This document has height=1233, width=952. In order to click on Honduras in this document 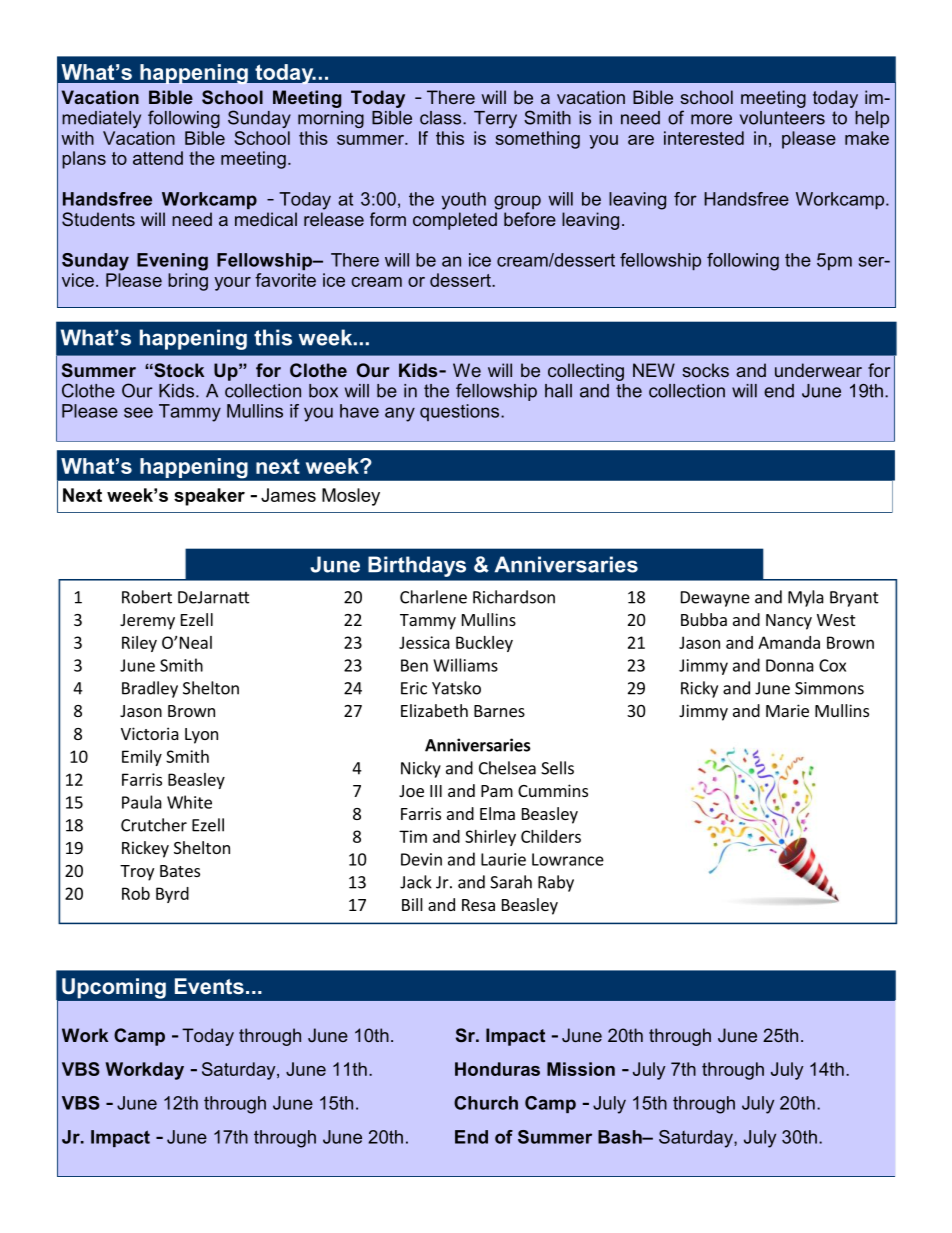, I will do `click(497, 1069)`.
